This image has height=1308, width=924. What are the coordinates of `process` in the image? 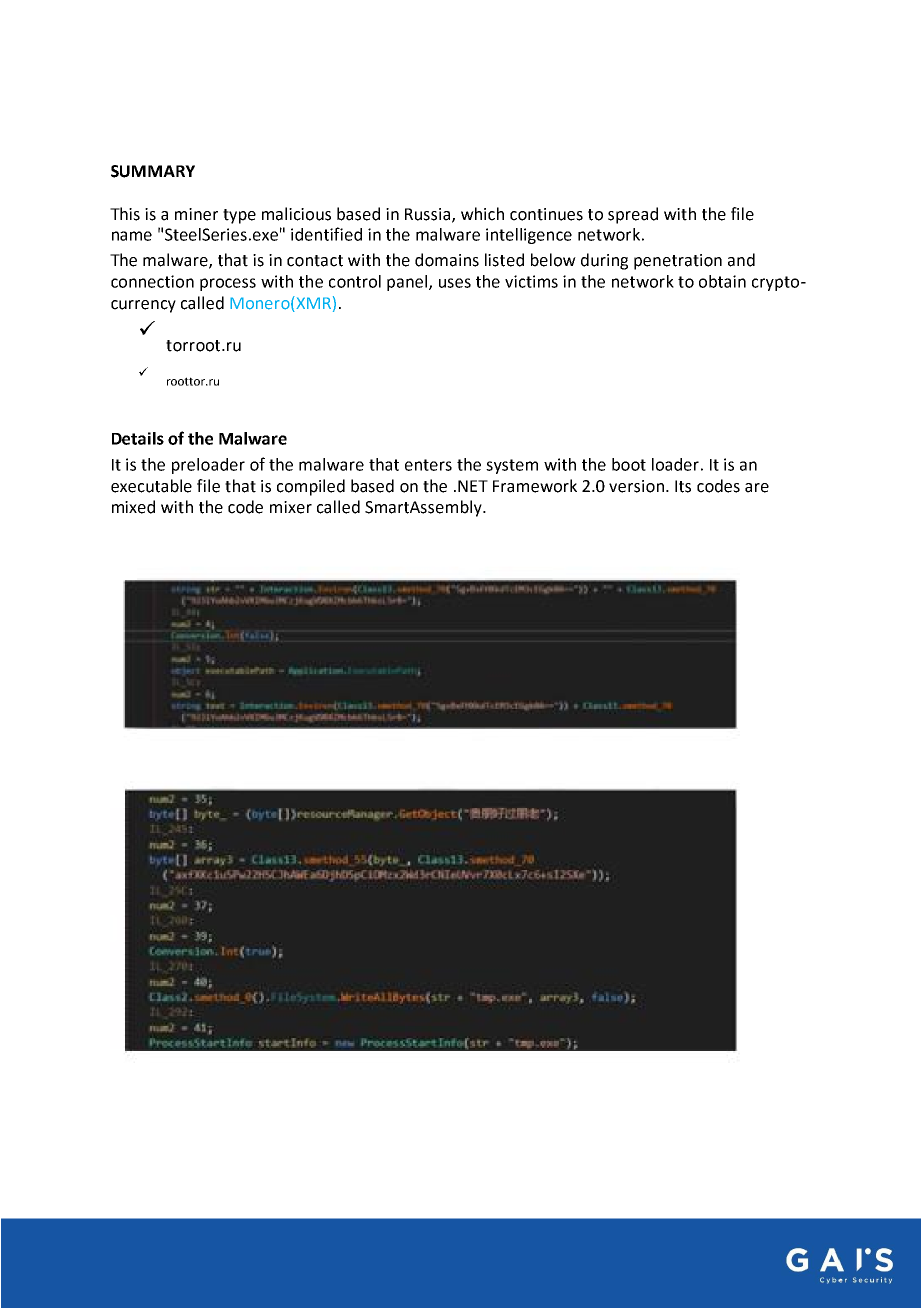 It's located at (228, 284).
